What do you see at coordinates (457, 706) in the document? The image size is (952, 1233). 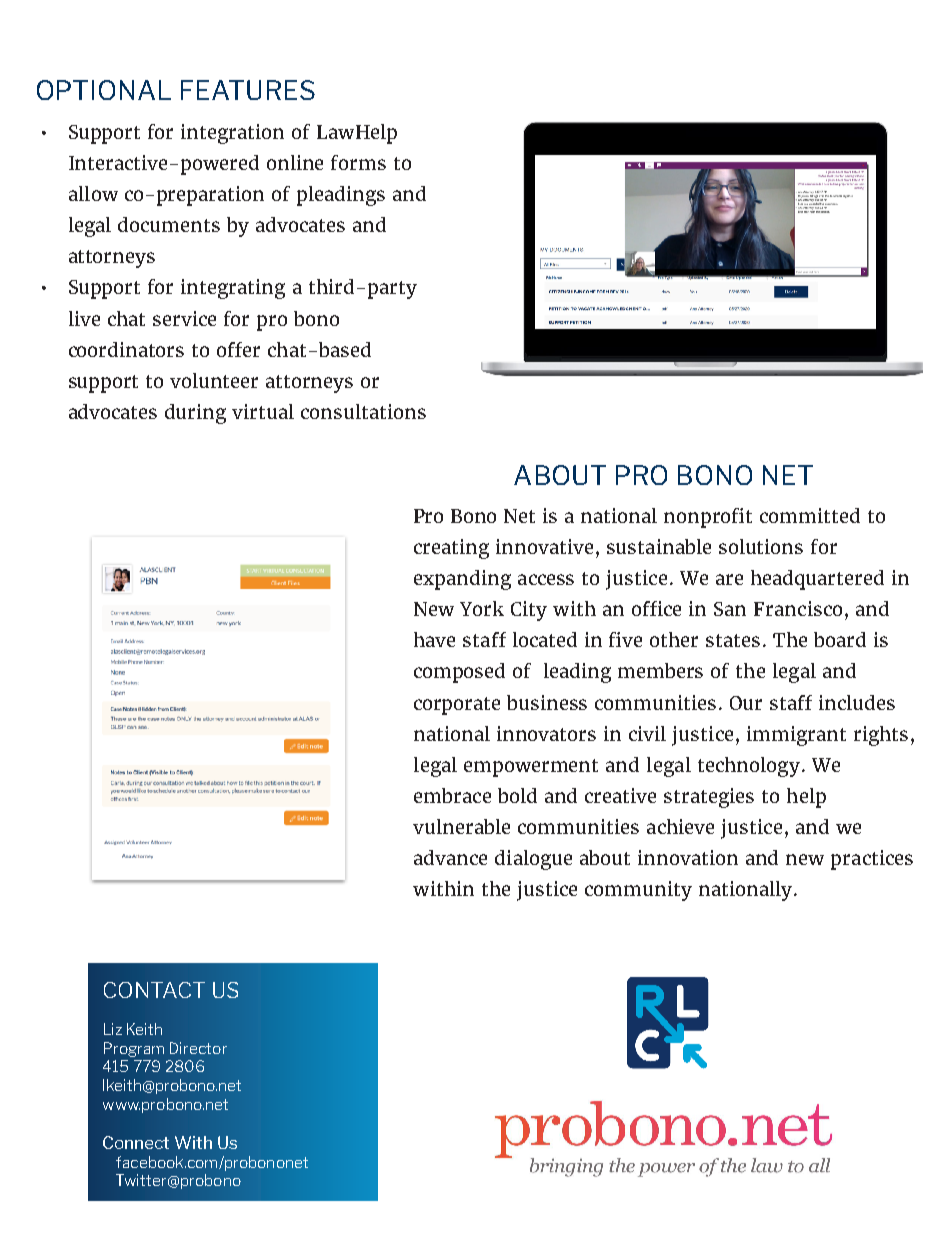 I see `corporate` at bounding box center [457, 706].
